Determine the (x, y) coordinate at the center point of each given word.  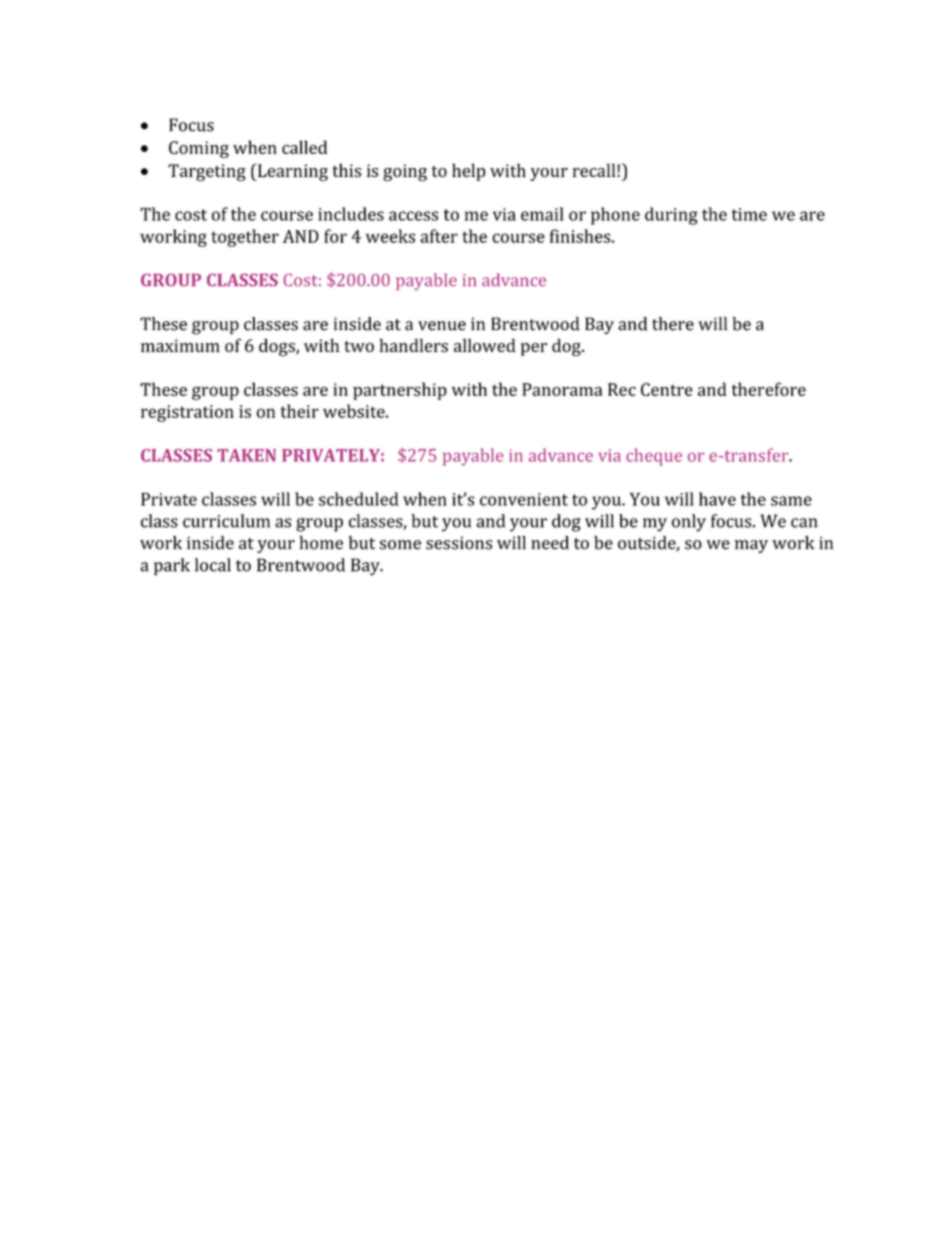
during (671, 216)
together (245, 238)
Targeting (207, 172)
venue (442, 326)
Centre (667, 389)
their (300, 411)
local (213, 565)
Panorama (562, 389)
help (469, 172)
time (749, 214)
